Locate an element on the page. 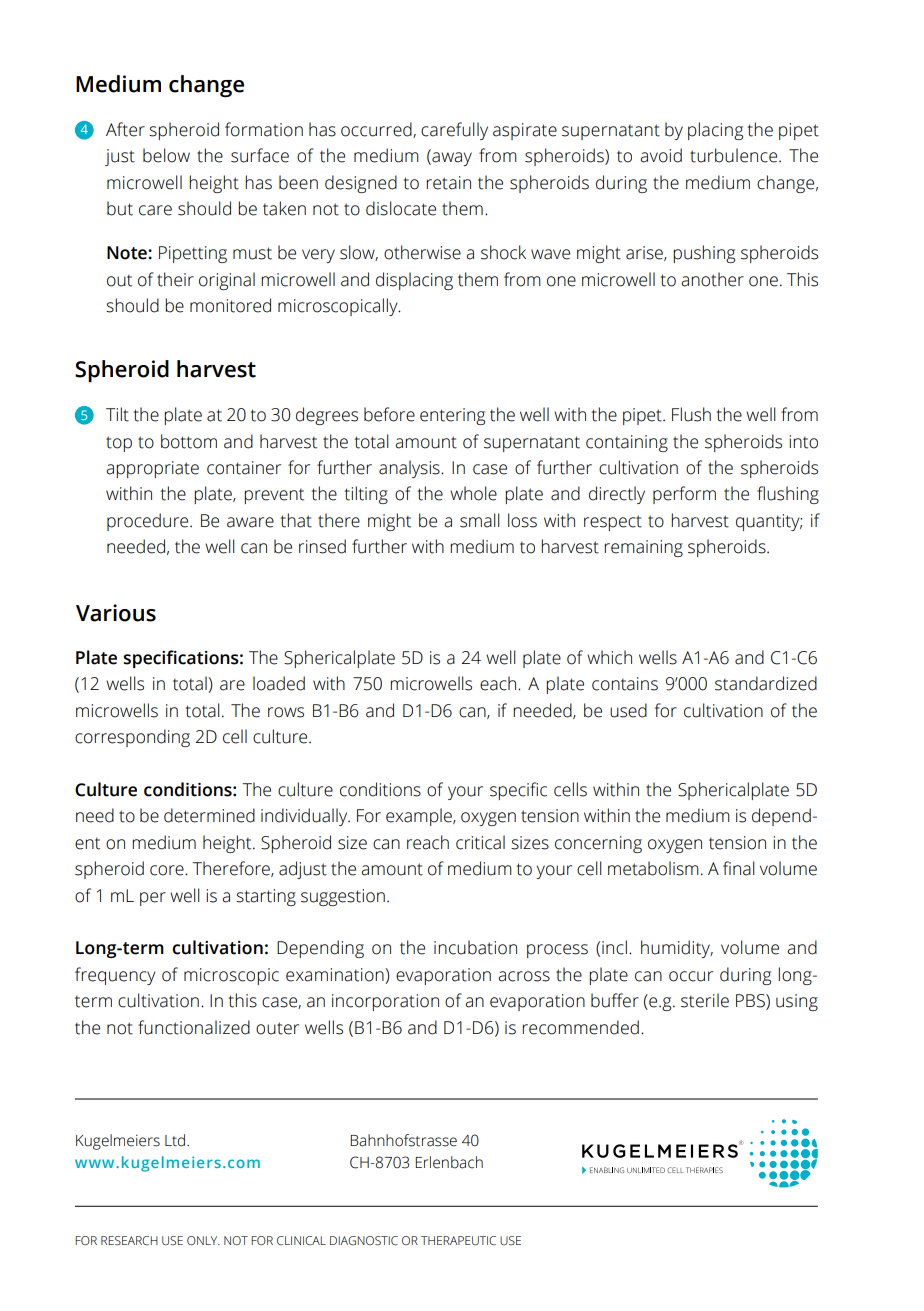 Image resolution: width=924 pixels, height=1311 pixels. PBS is located at coordinates (751, 1002).
